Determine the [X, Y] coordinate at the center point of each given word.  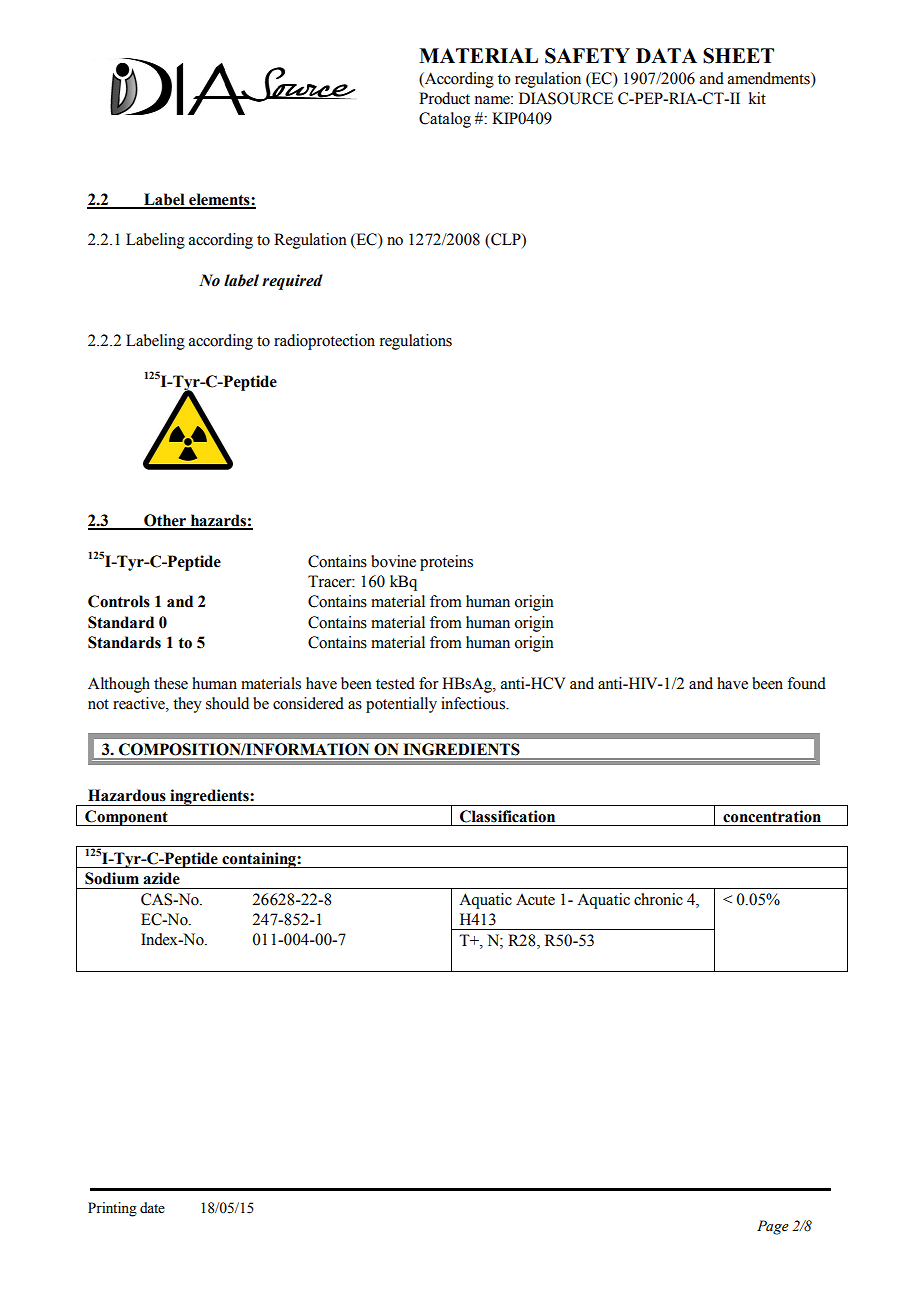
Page [773, 1227]
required [292, 282]
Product [444, 98]
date [152, 1208]
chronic [658, 899]
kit [757, 98]
